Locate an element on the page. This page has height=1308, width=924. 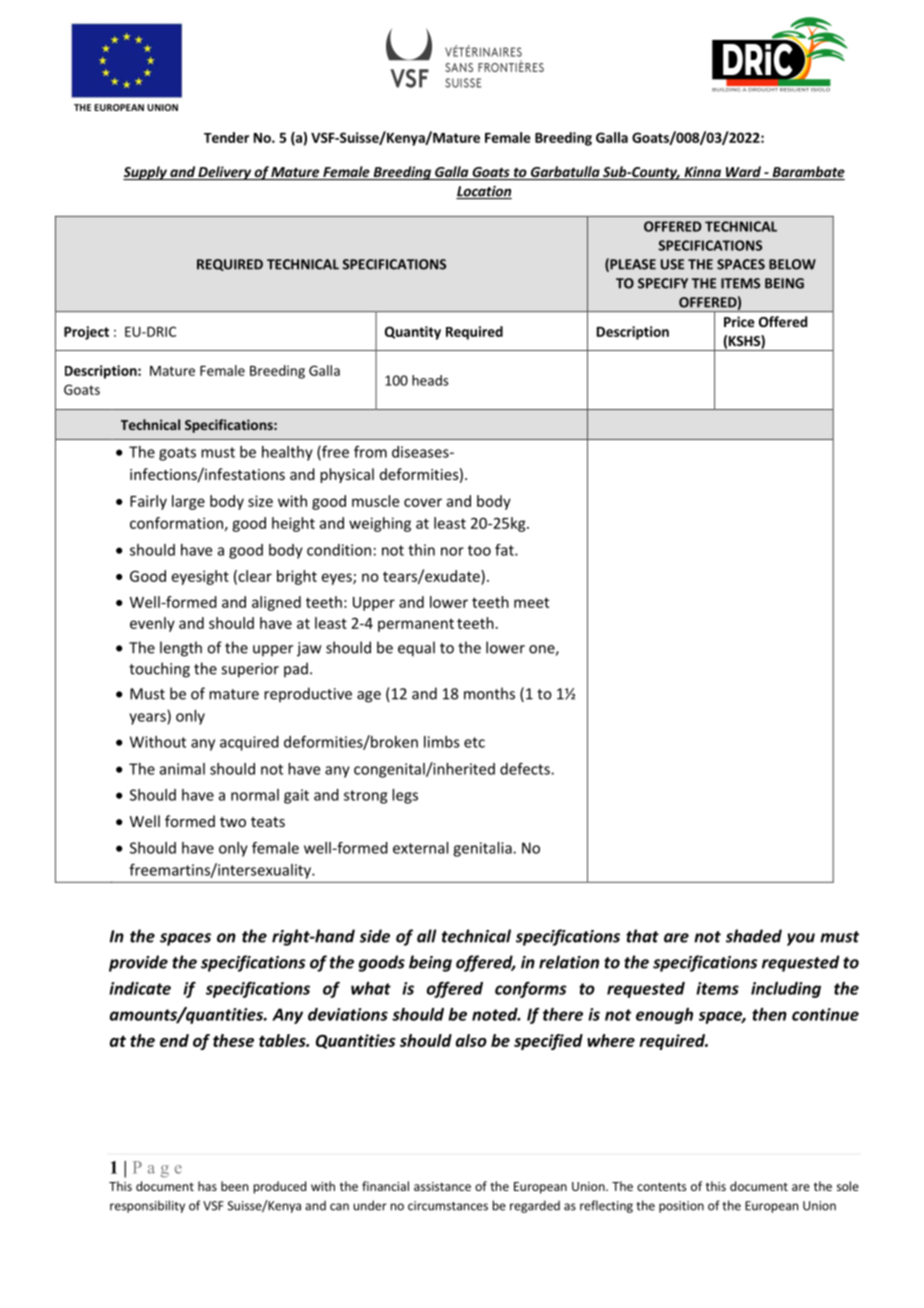
position is located at coordinates (681, 1207).
